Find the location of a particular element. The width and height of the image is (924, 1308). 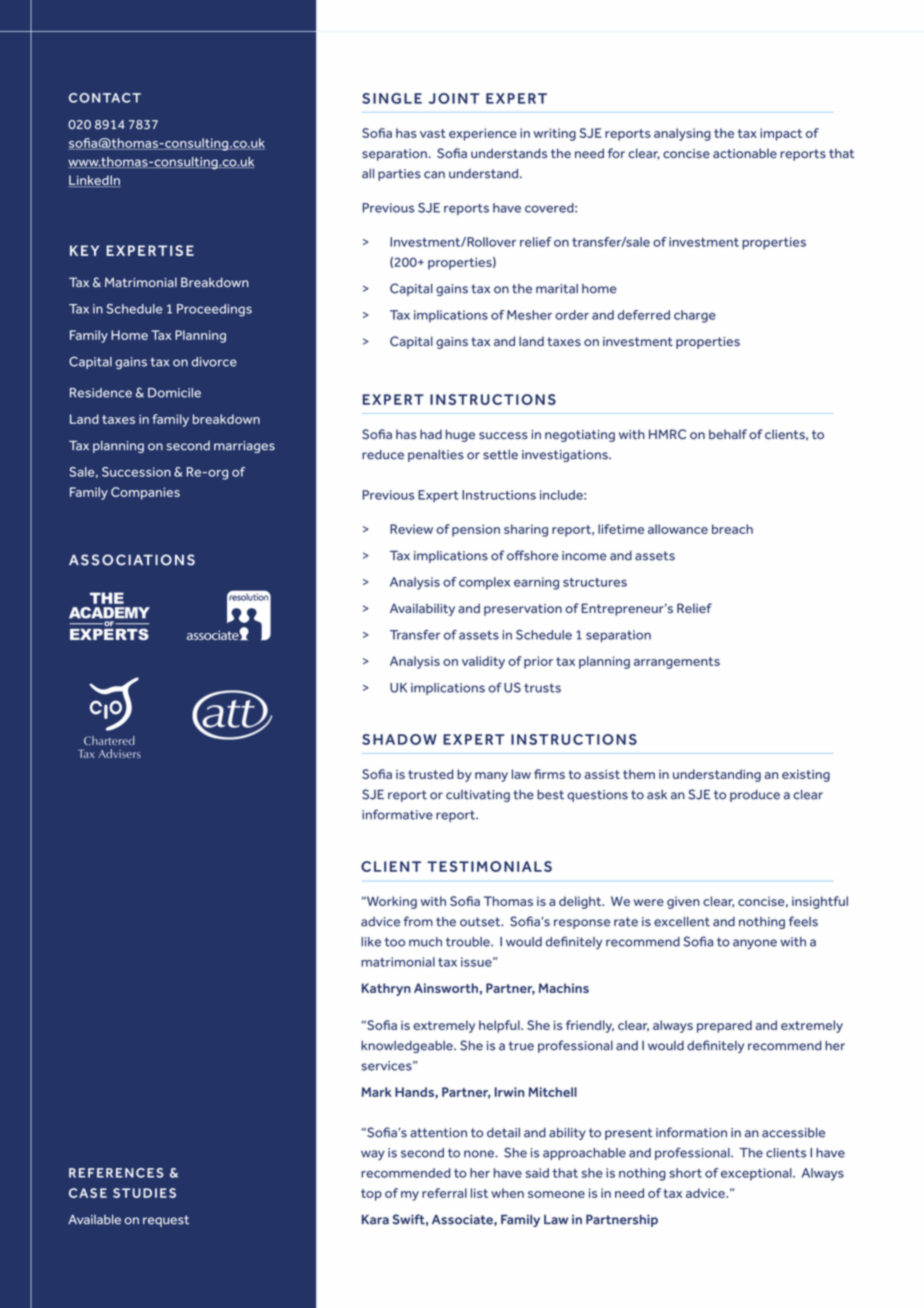

validity is located at coordinates (483, 662).
